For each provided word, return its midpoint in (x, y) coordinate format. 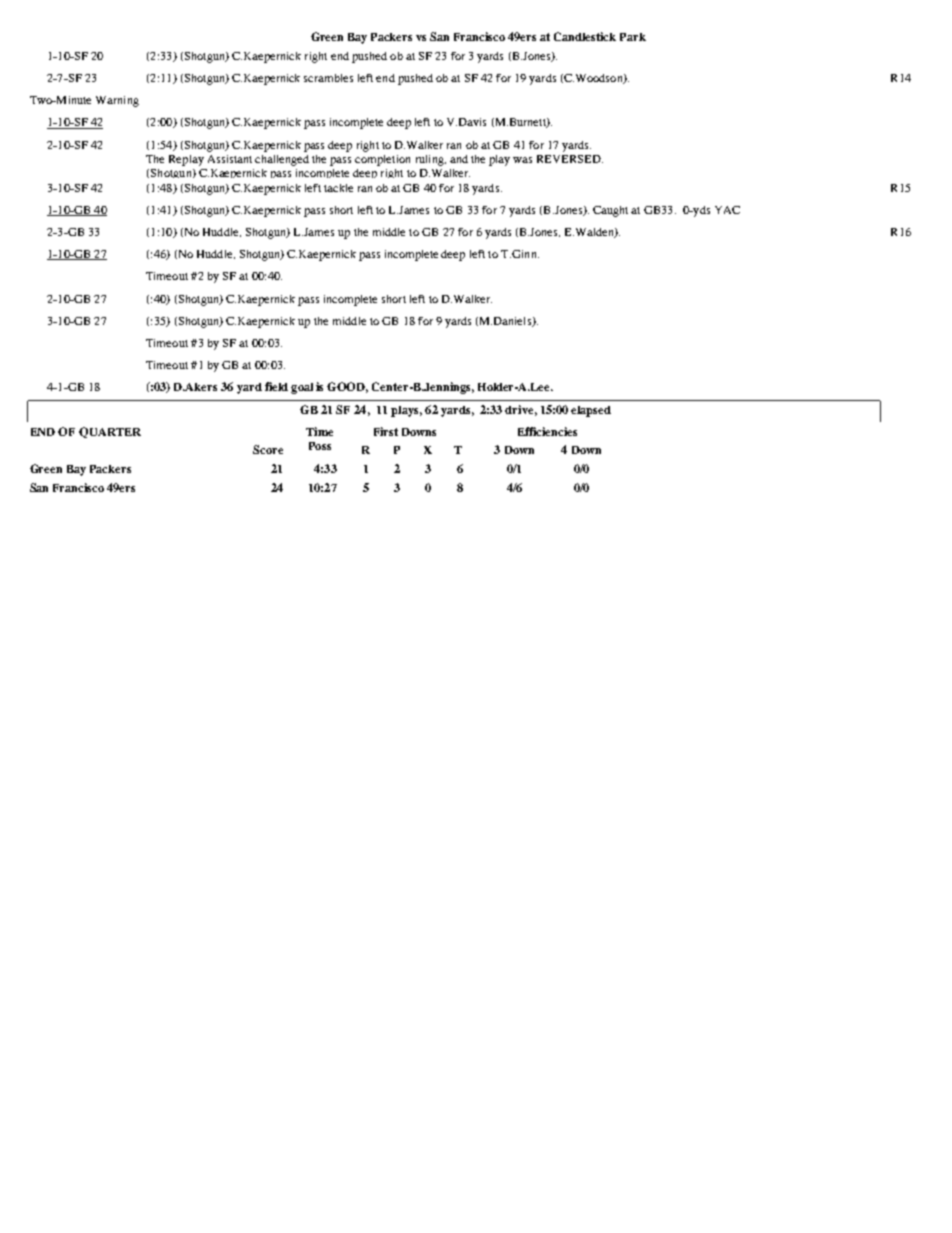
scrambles (328, 78)
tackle (338, 188)
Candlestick (585, 36)
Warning (117, 101)
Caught (610, 211)
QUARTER (110, 432)
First (386, 431)
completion (382, 160)
